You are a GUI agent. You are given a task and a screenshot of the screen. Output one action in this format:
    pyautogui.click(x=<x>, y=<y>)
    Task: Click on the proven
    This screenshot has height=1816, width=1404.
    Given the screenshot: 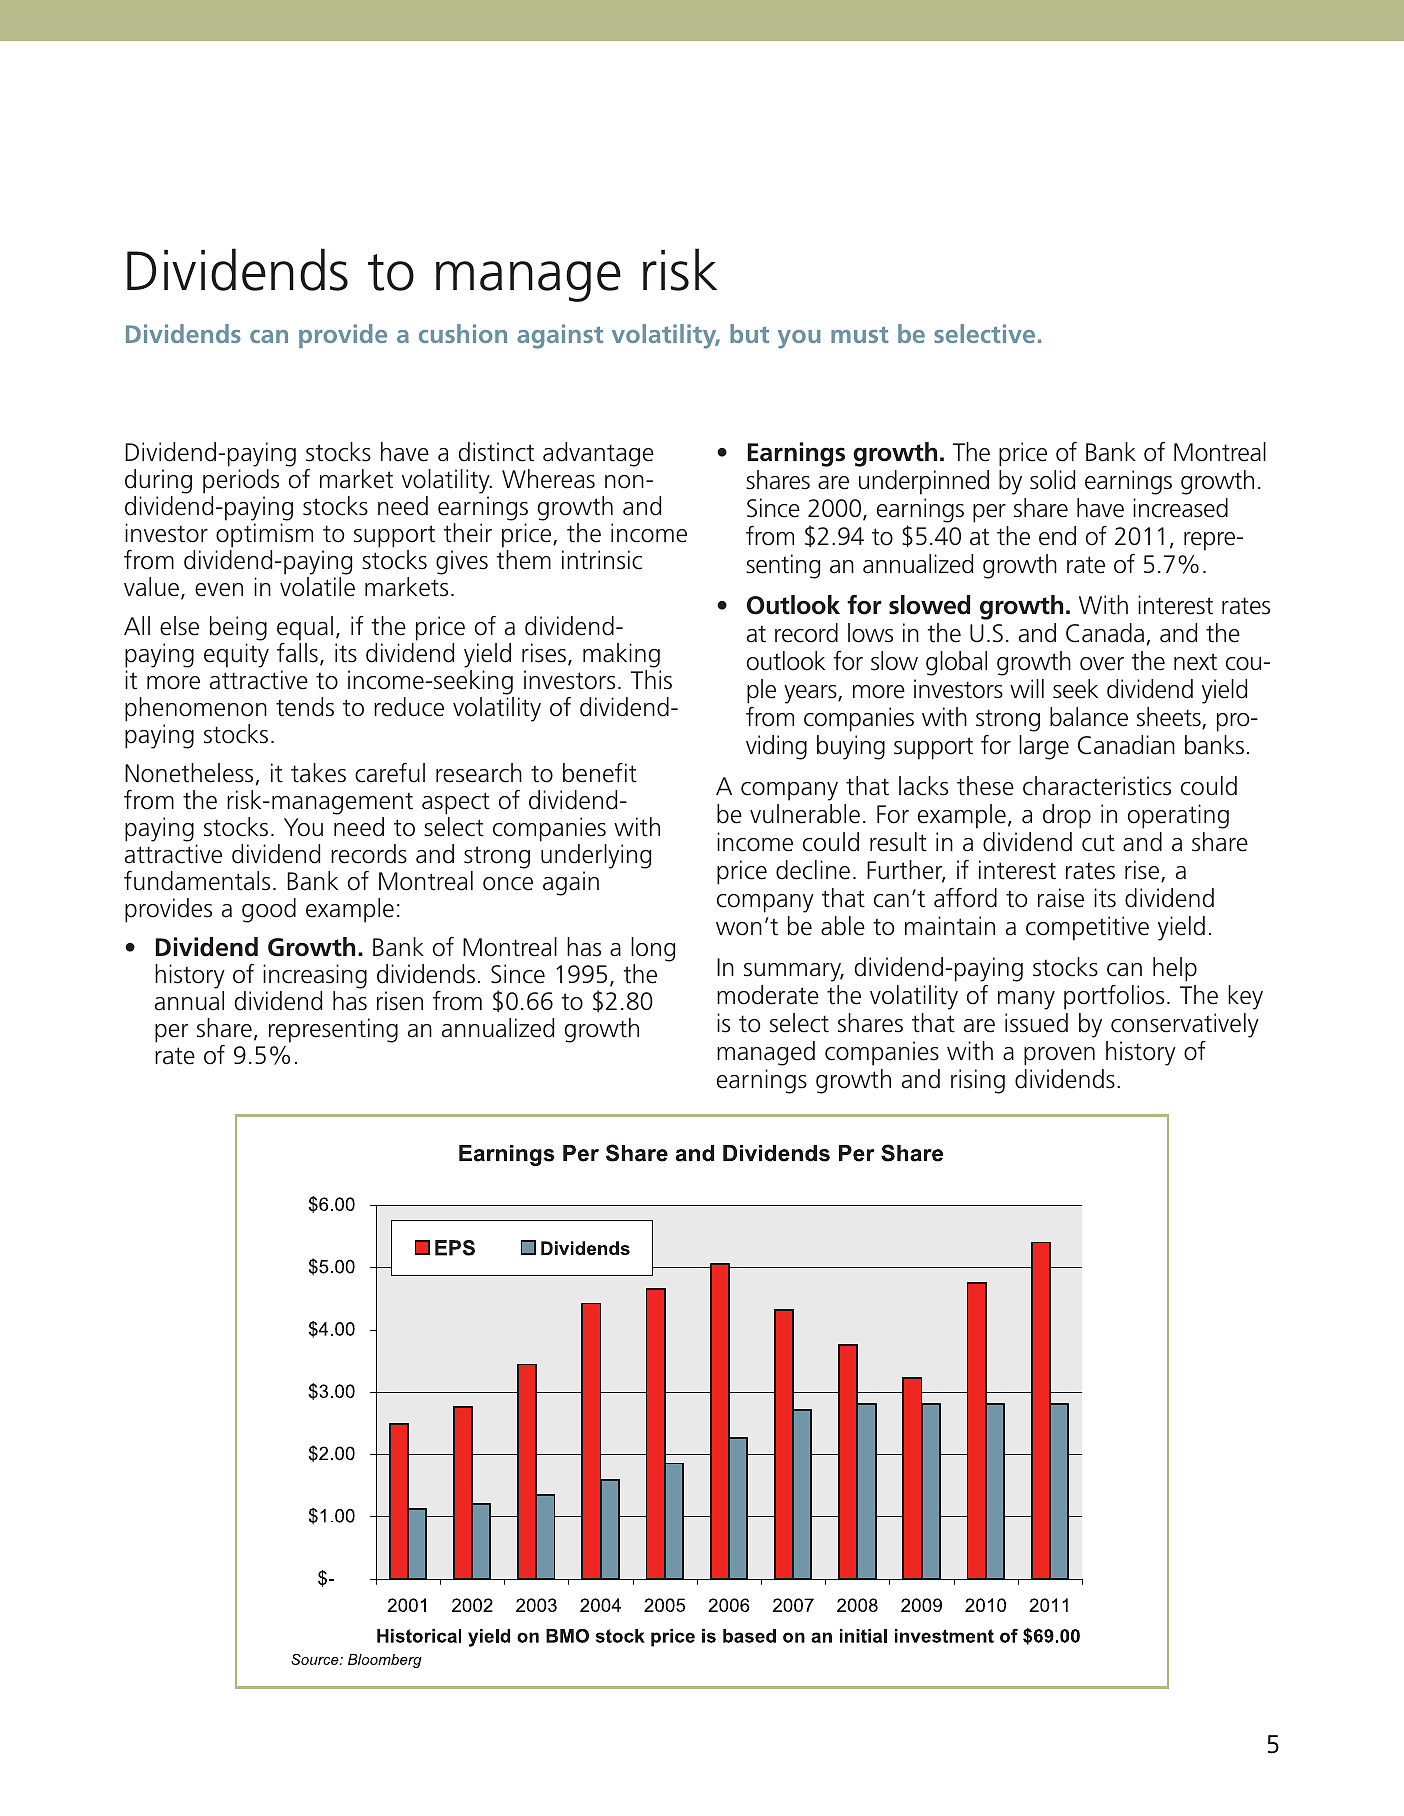 What is the action you would take?
    pyautogui.click(x=1059, y=1056)
